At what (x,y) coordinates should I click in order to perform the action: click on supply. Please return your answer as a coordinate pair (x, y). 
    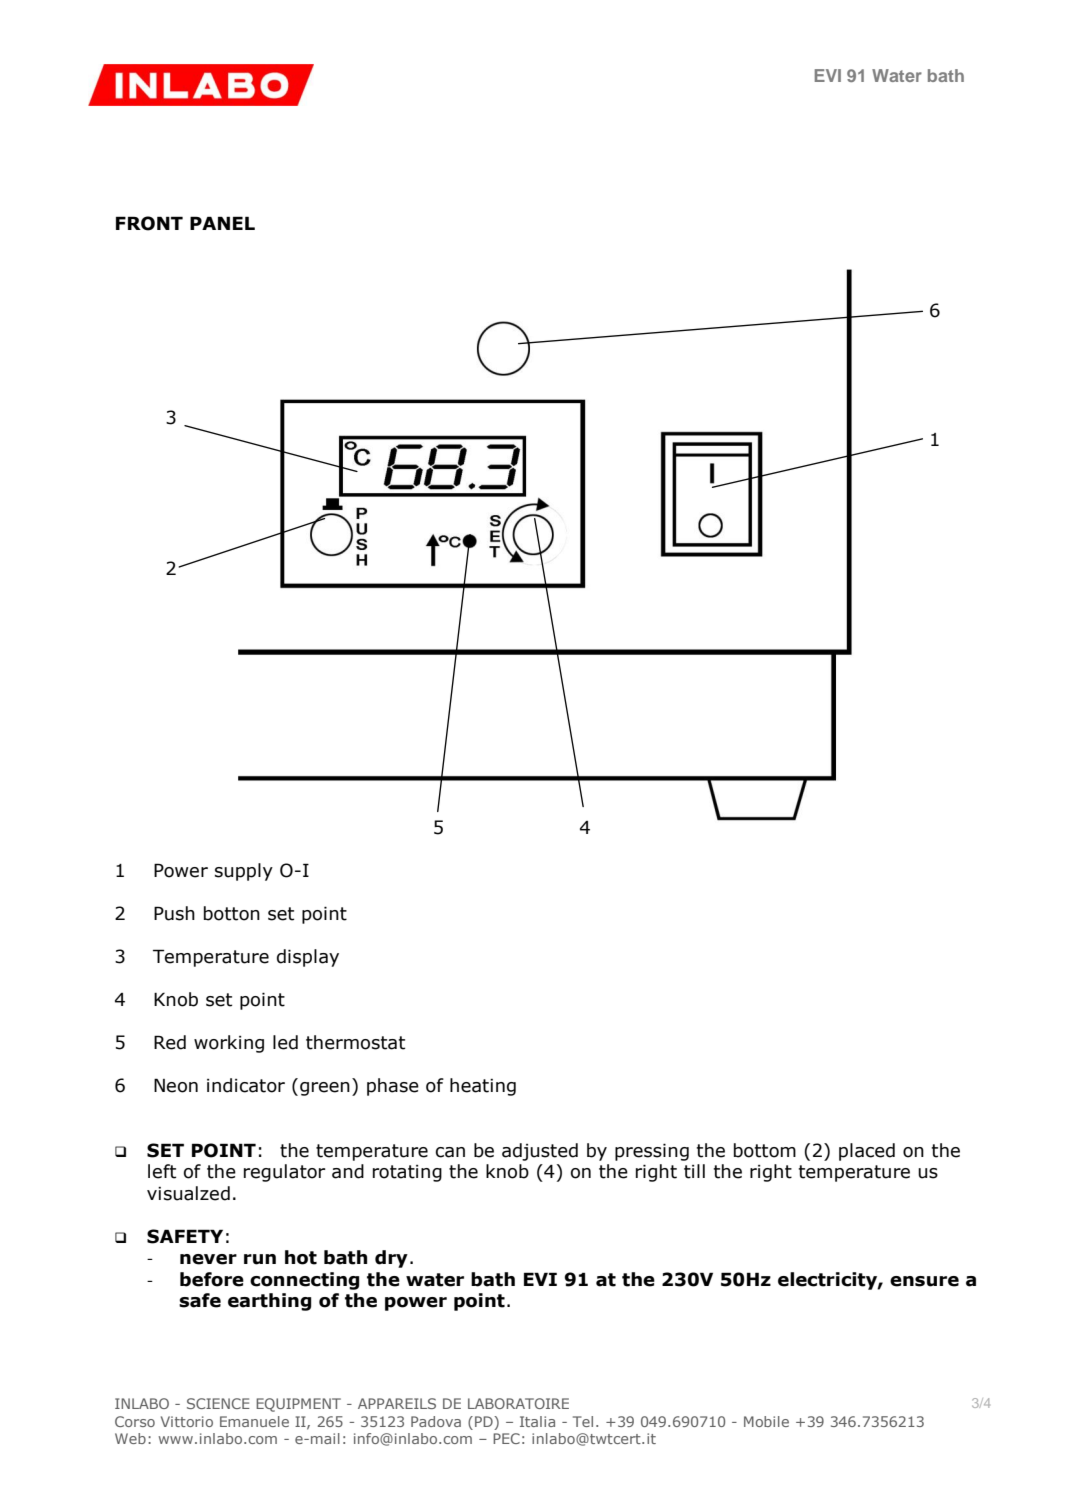
    Looking at the image, I should click on (244, 872).
